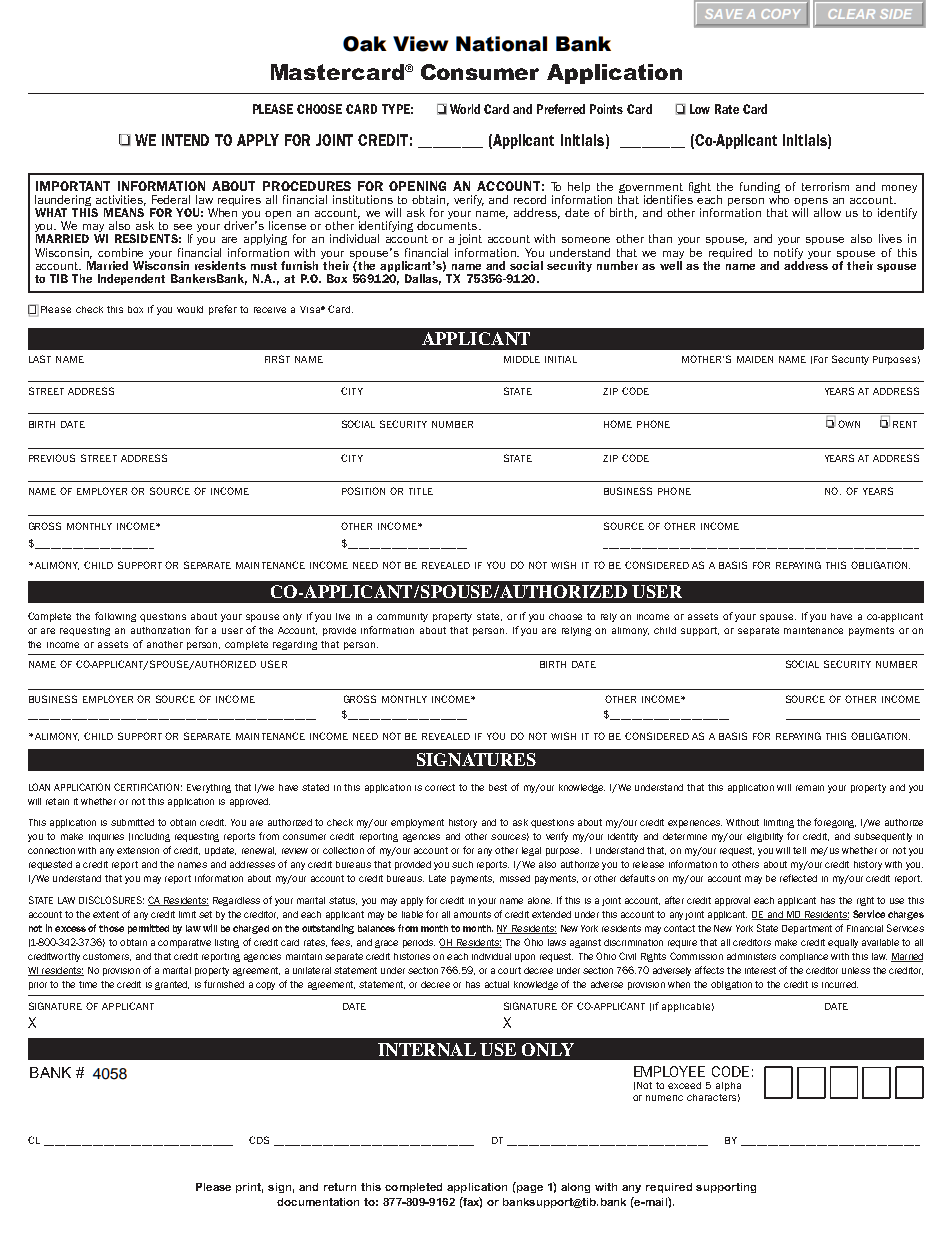 The image size is (952, 1233). Describe the element at coordinates (825, 186) in the screenshot. I see `terrorism` at that location.
